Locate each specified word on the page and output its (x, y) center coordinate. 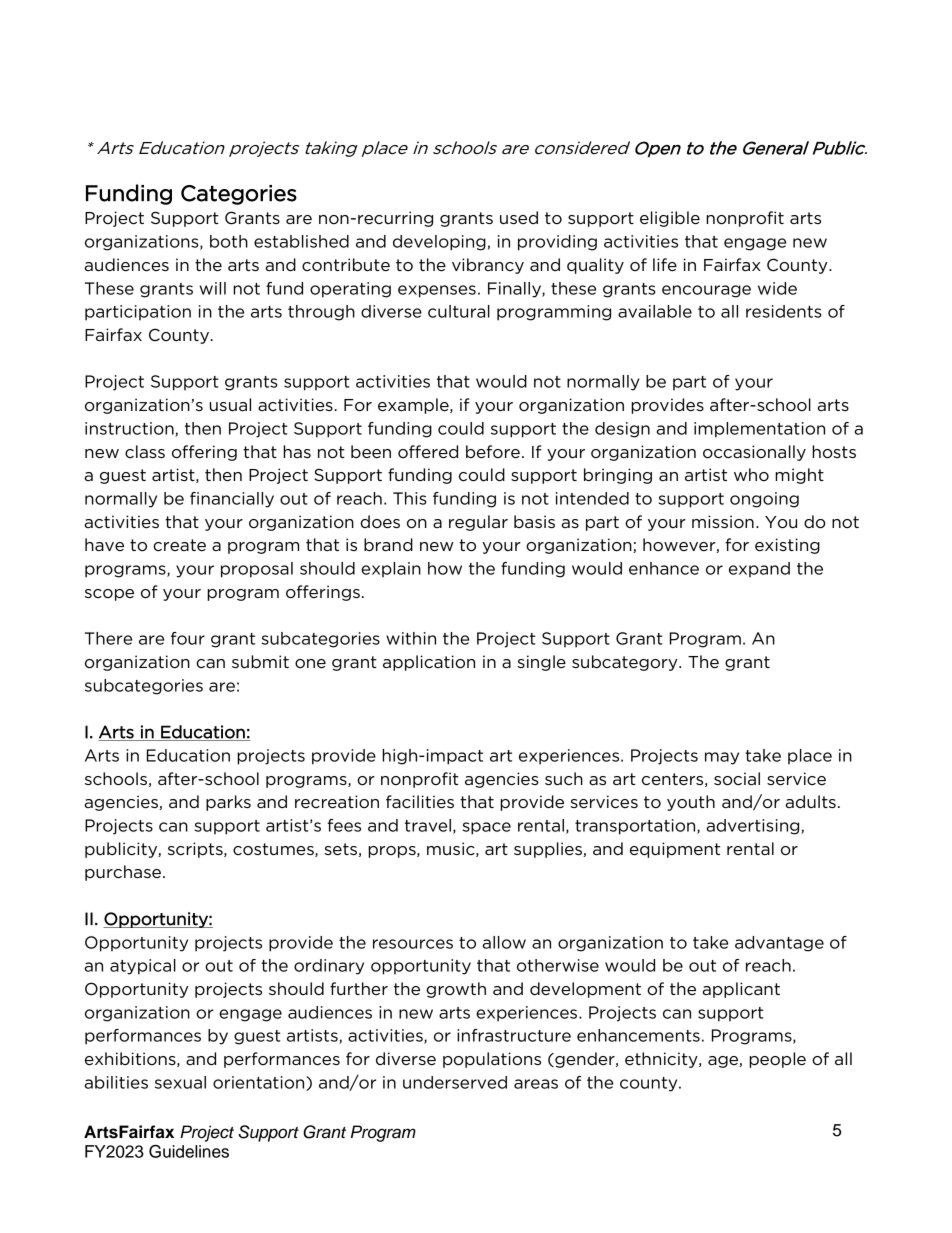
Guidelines (189, 1151)
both (229, 241)
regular (478, 523)
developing (439, 243)
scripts (196, 850)
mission (723, 521)
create (179, 545)
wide (777, 288)
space (486, 828)
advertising (754, 827)
